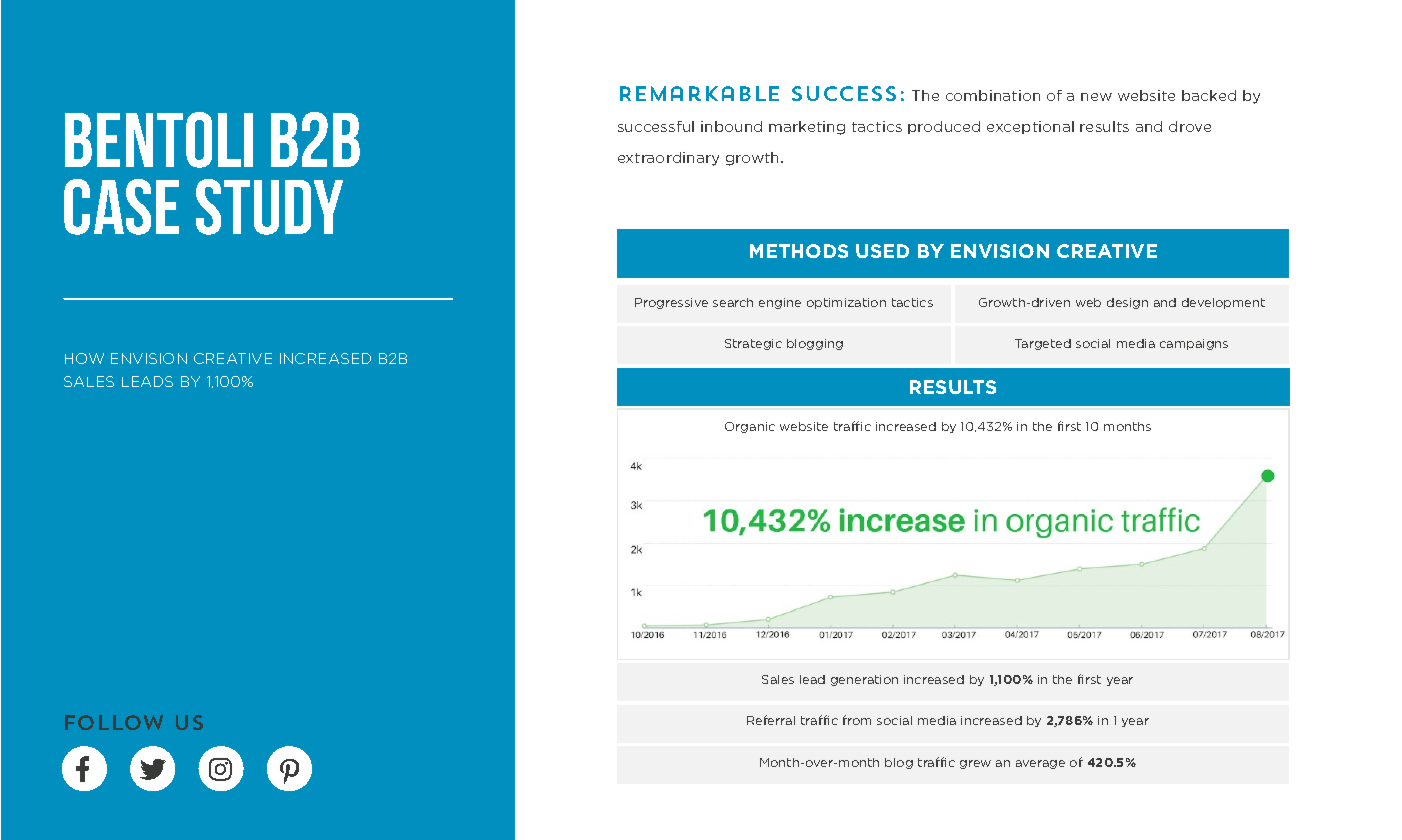 The height and width of the image is (840, 1402). Describe the element at coordinates (1040, 764) in the image. I see `average` at that location.
